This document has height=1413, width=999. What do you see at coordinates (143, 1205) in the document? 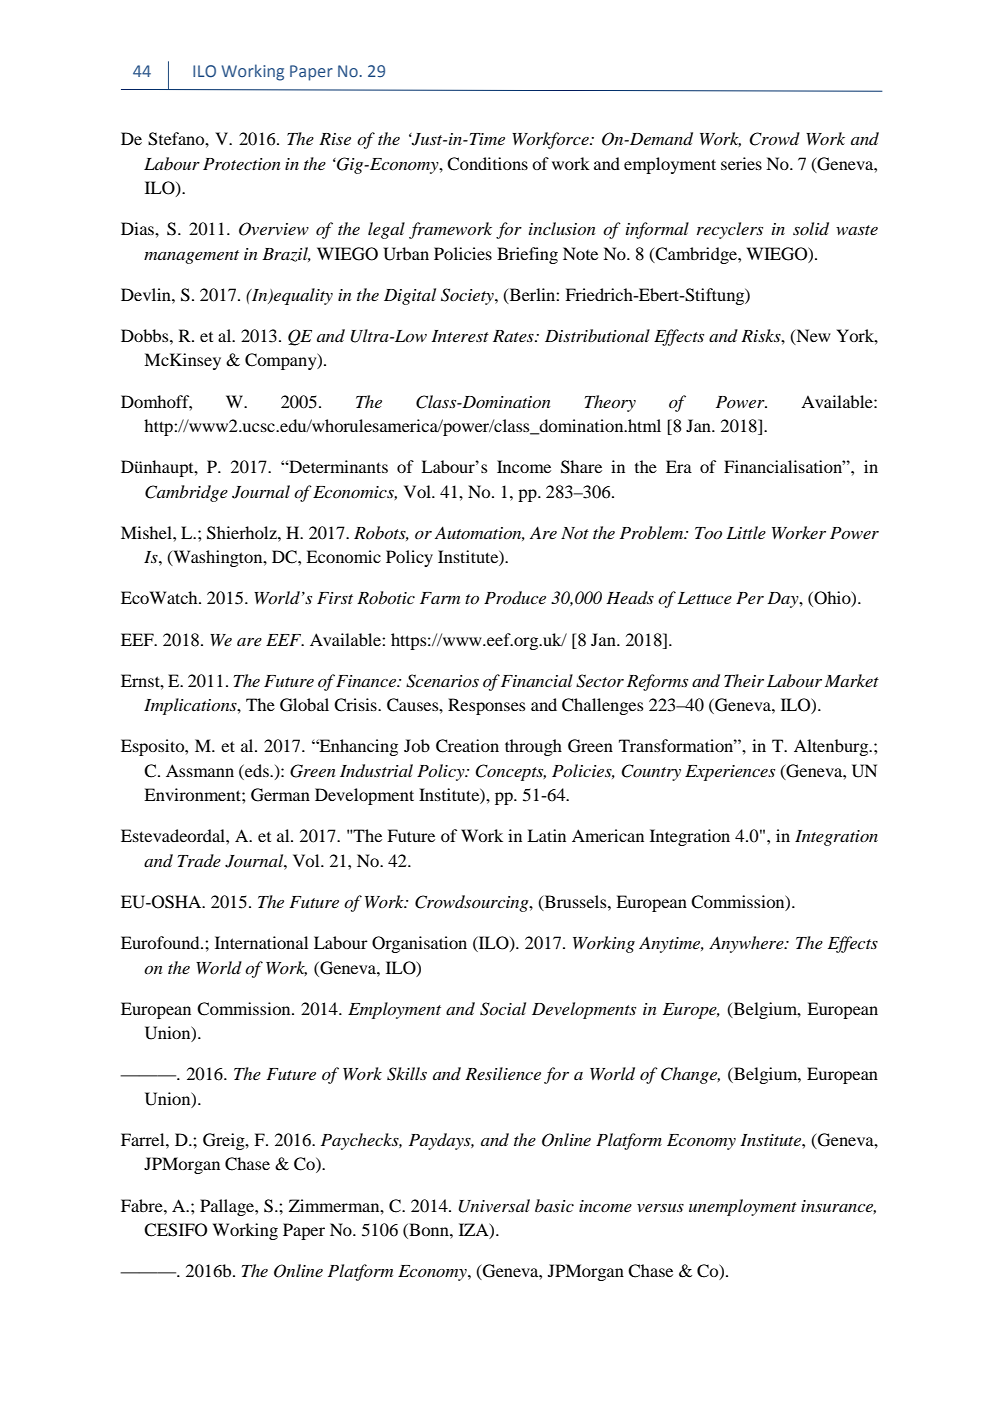
I see `Fabre` at bounding box center [143, 1205].
